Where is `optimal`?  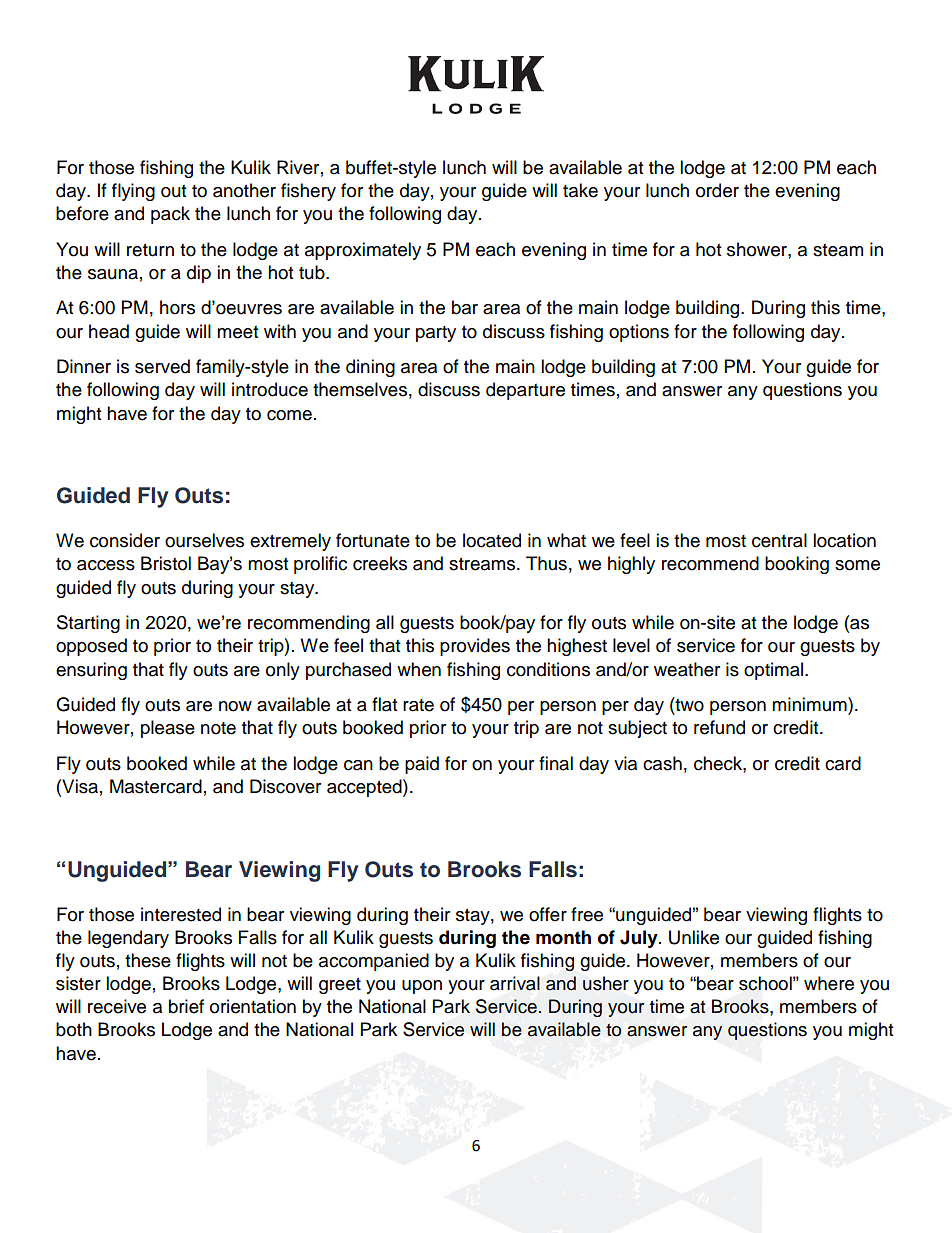
optimal is located at coordinates (775, 671).
